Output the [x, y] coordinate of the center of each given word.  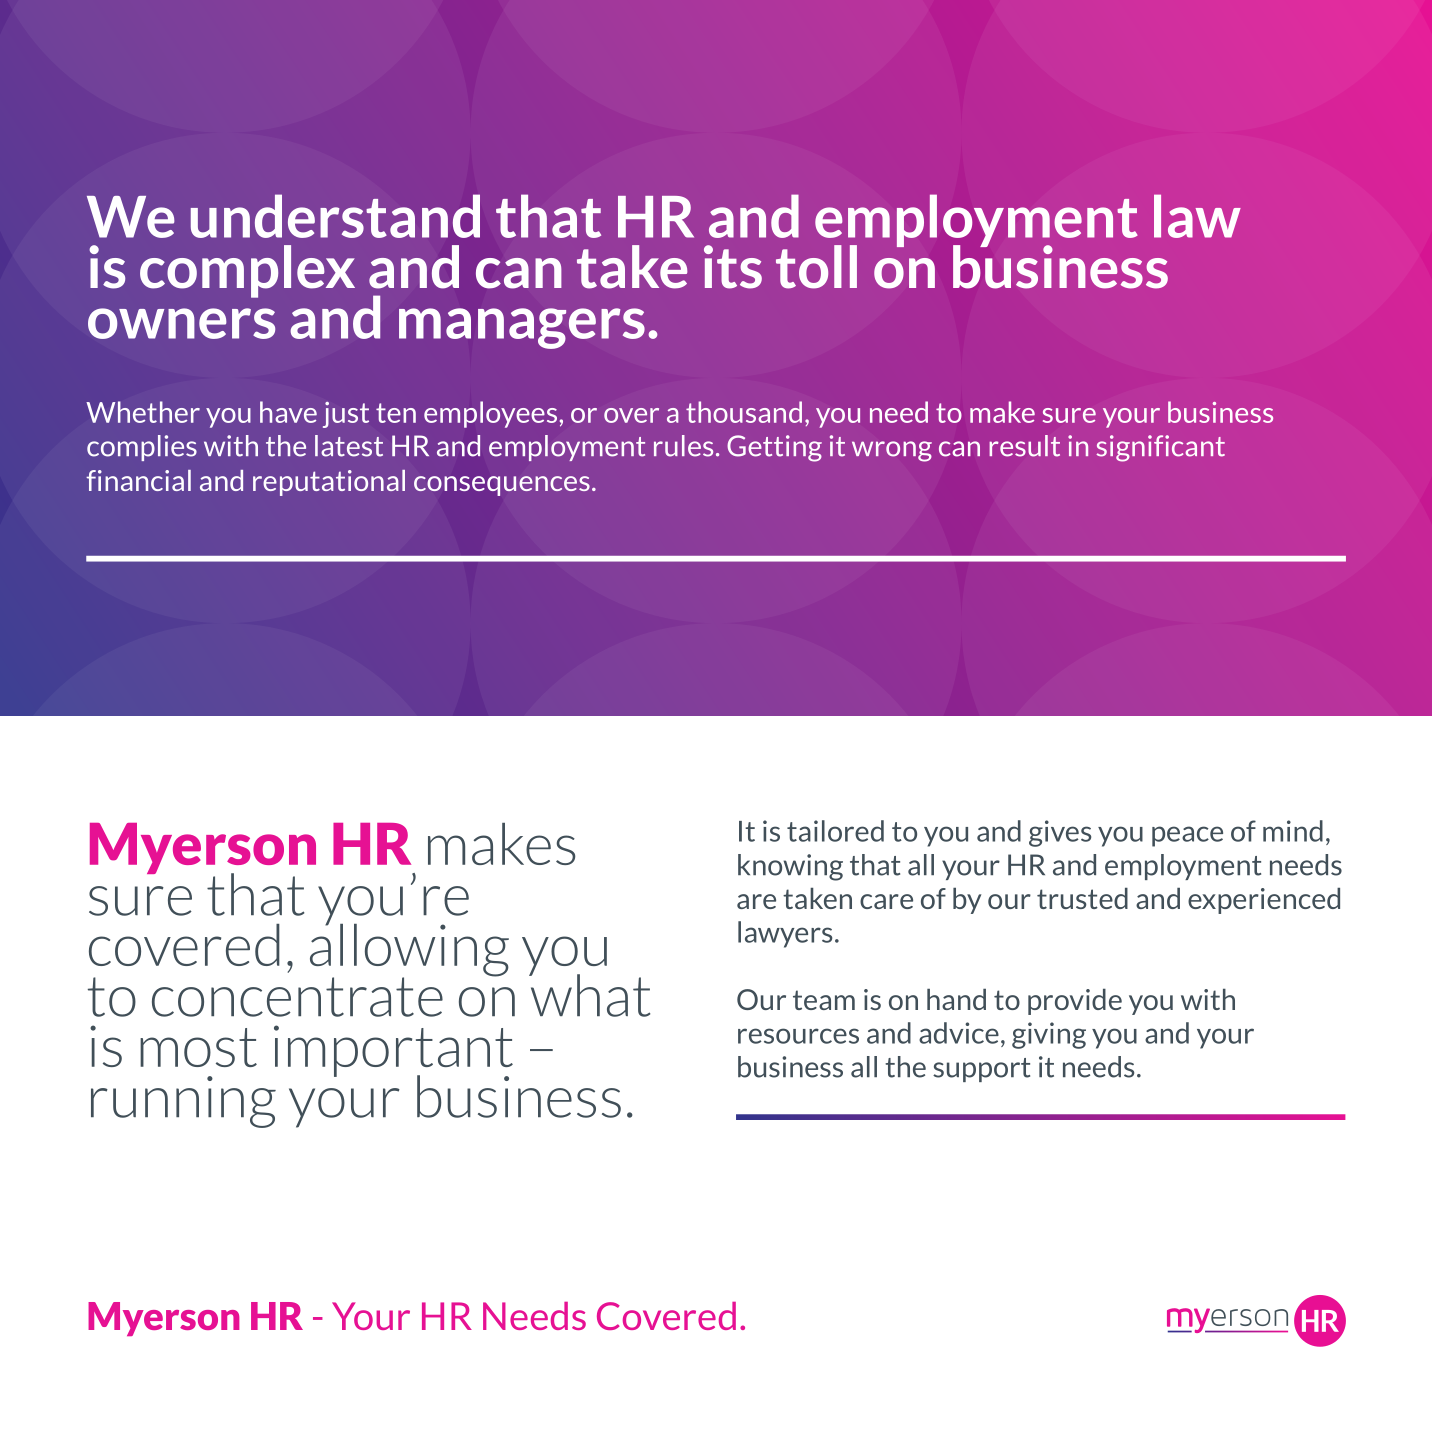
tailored [835, 831]
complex [247, 271]
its [733, 267]
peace [1187, 836]
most [198, 1047]
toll [816, 267]
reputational [329, 483]
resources [798, 1036]
